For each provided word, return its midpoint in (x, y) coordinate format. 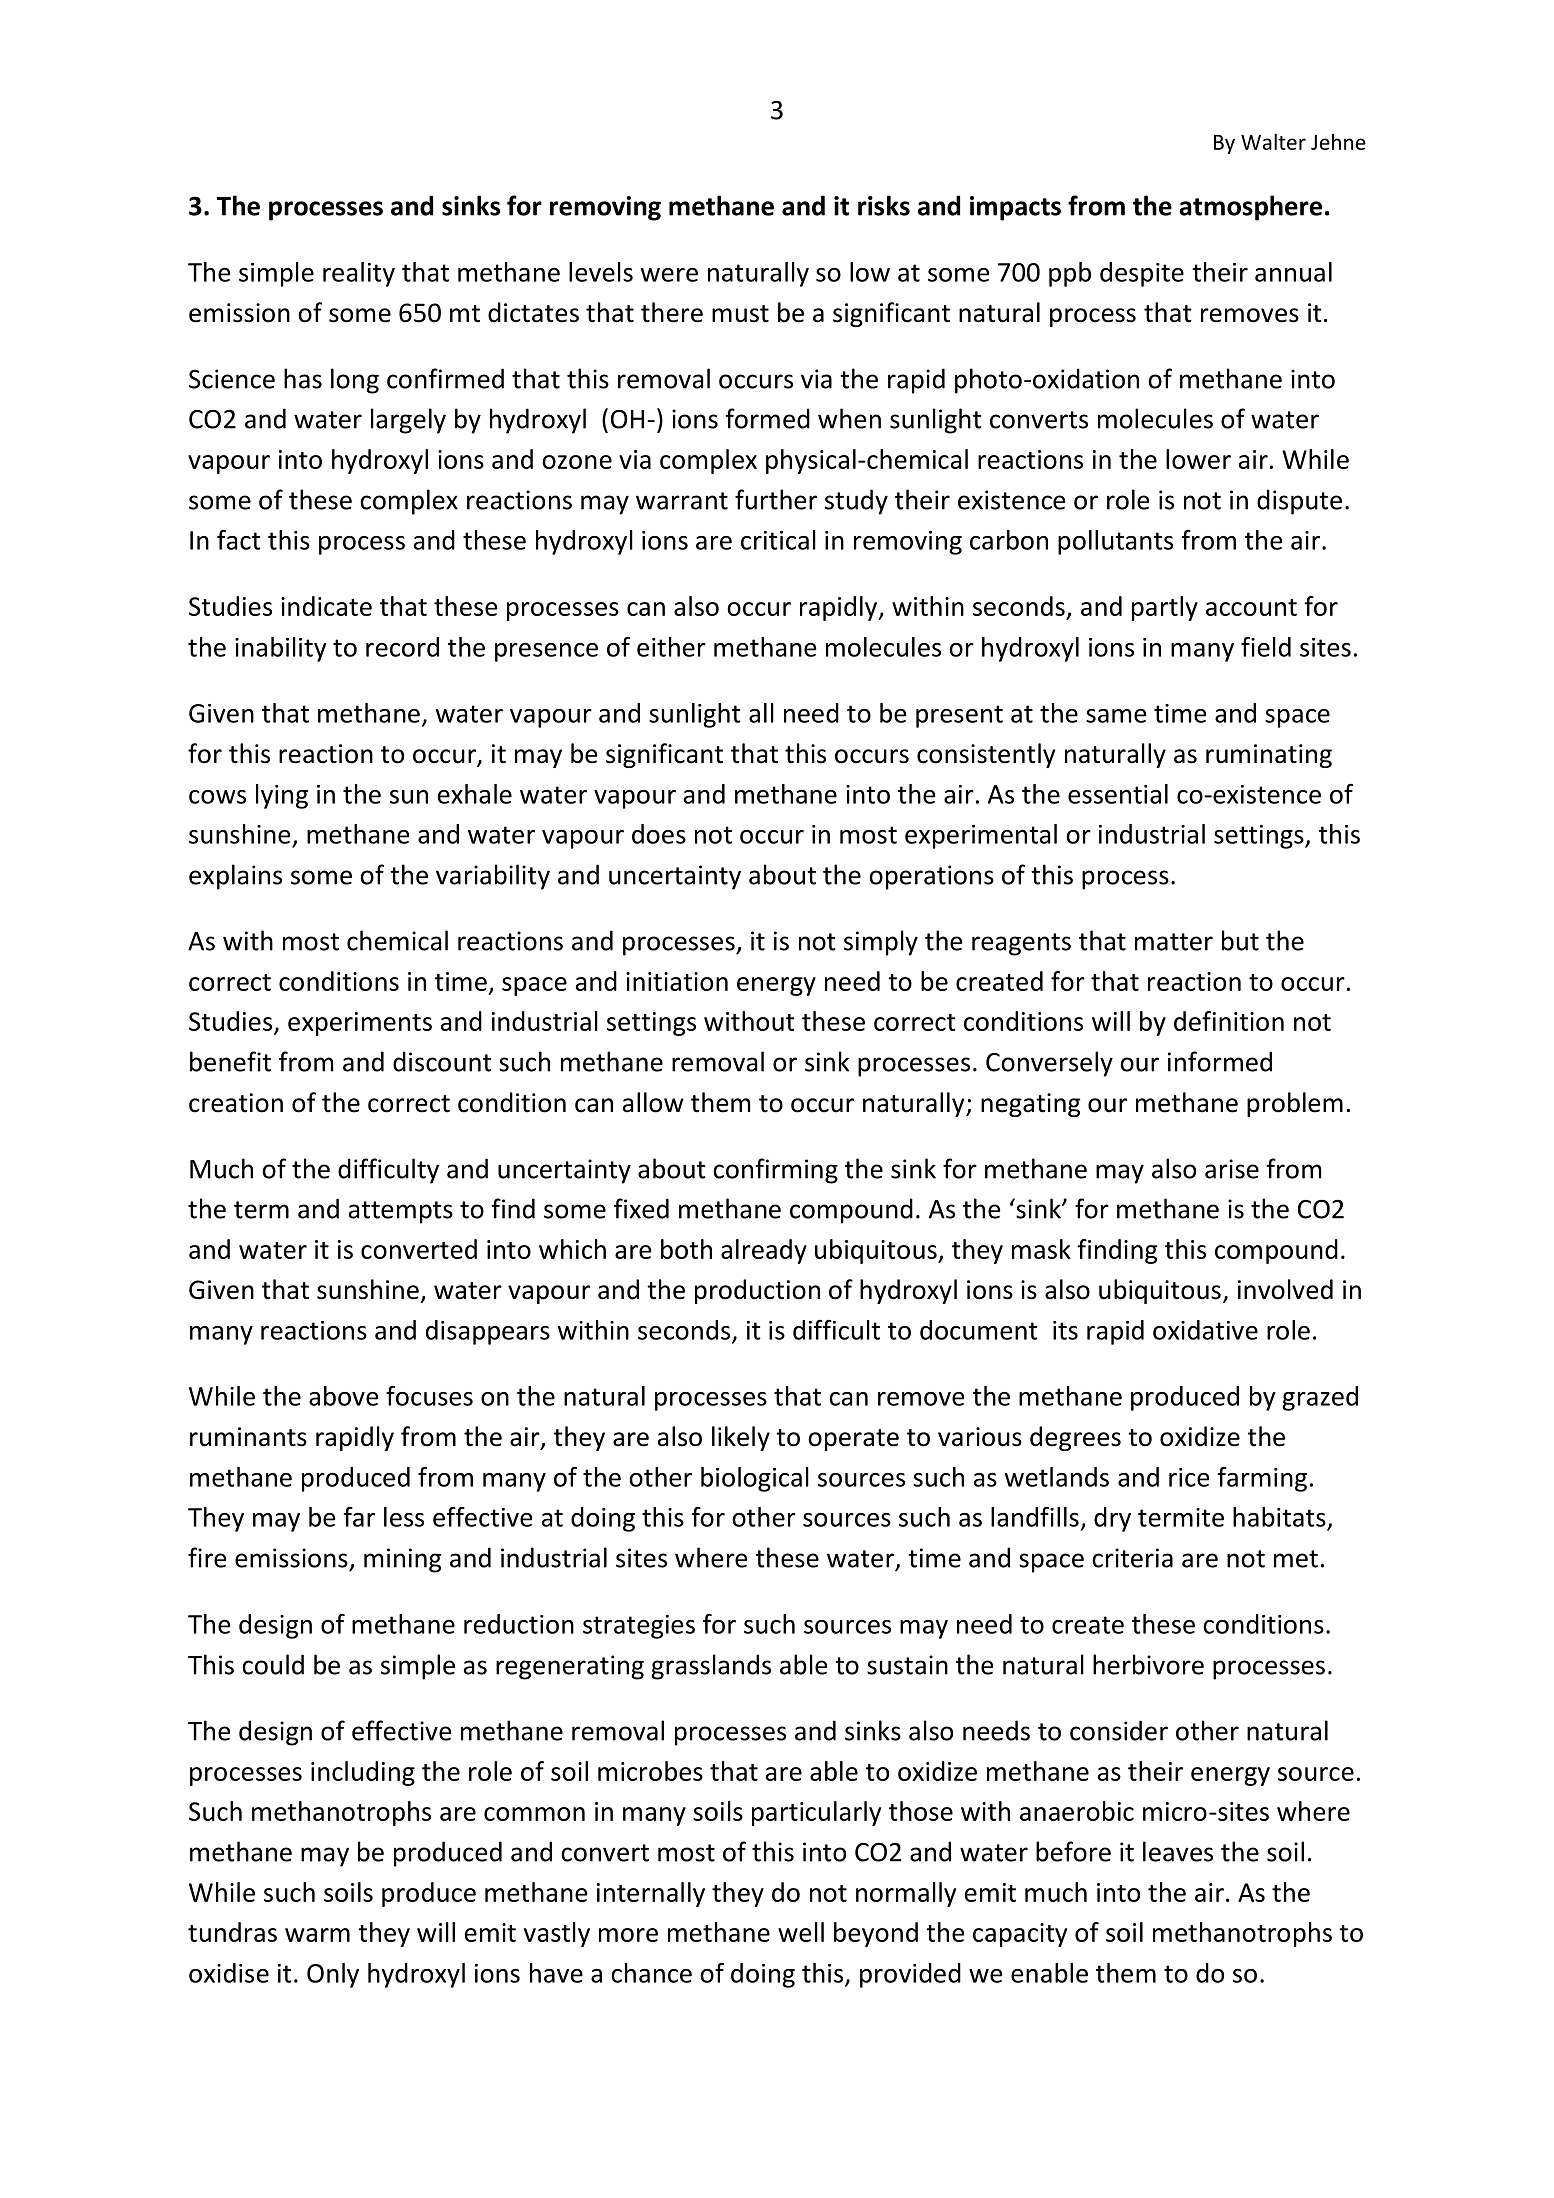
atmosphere (1250, 208)
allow (653, 1102)
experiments (360, 1024)
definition (1229, 1021)
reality (359, 274)
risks (884, 205)
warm (317, 1935)
